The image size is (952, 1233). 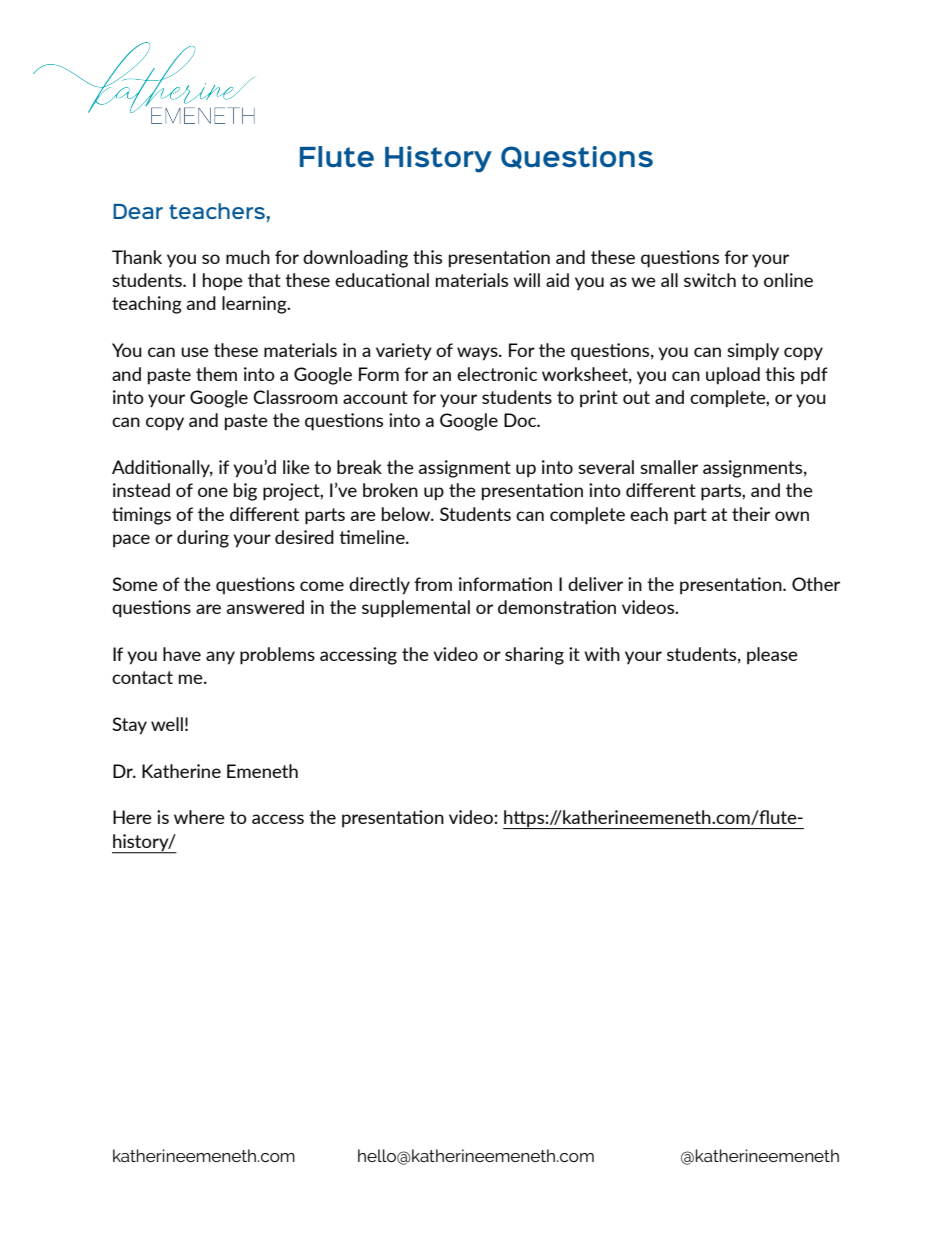 What do you see at coordinates (669, 467) in the screenshot?
I see `smaller` at bounding box center [669, 467].
